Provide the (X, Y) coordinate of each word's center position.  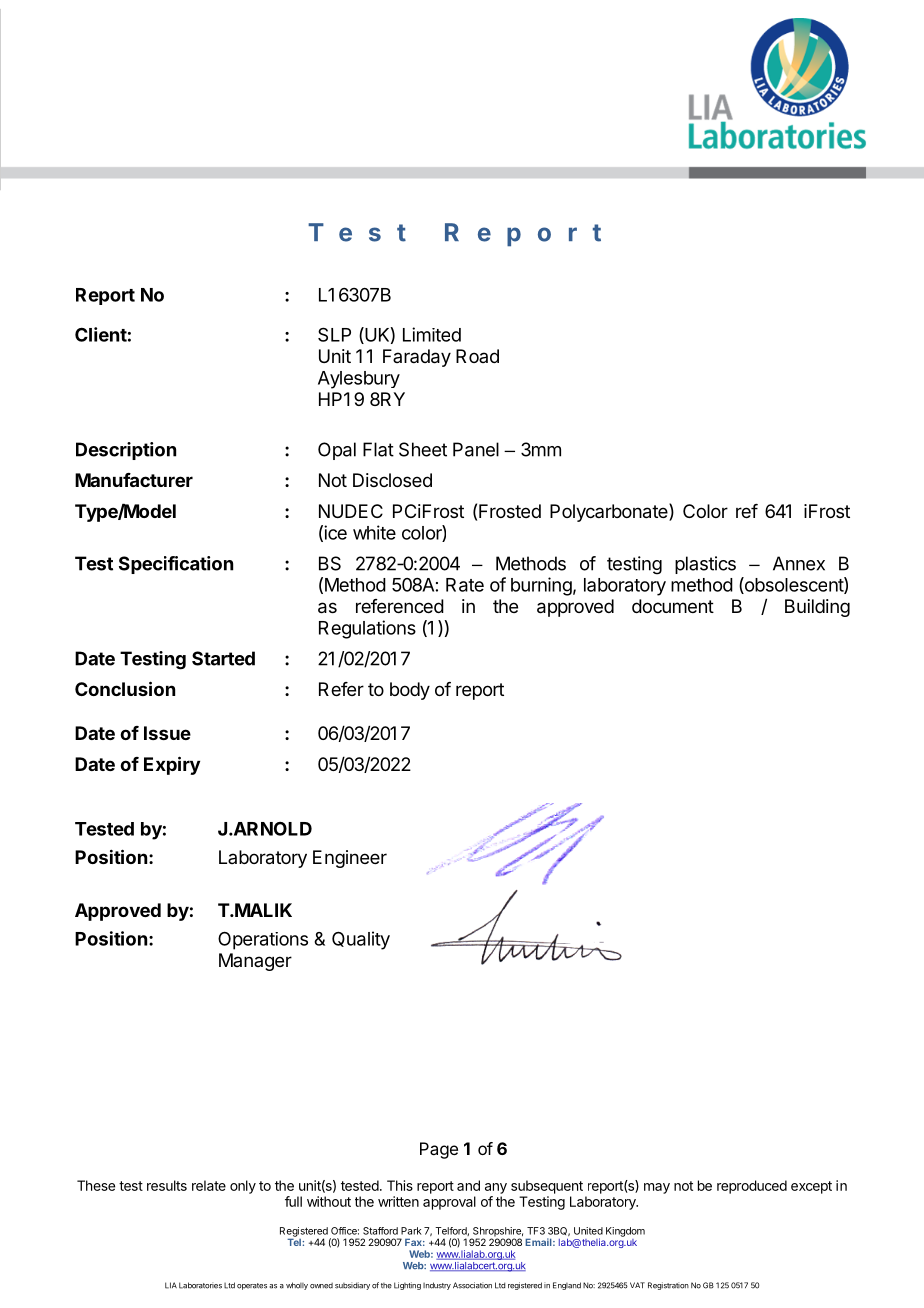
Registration (668, 1286)
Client (101, 334)
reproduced (752, 1187)
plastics (705, 565)
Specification (176, 565)
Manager (255, 962)
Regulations (367, 629)
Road (477, 356)
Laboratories (200, 1285)
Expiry (172, 765)
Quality (361, 940)
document (673, 606)
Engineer (350, 859)
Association (472, 1285)
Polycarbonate (610, 512)
